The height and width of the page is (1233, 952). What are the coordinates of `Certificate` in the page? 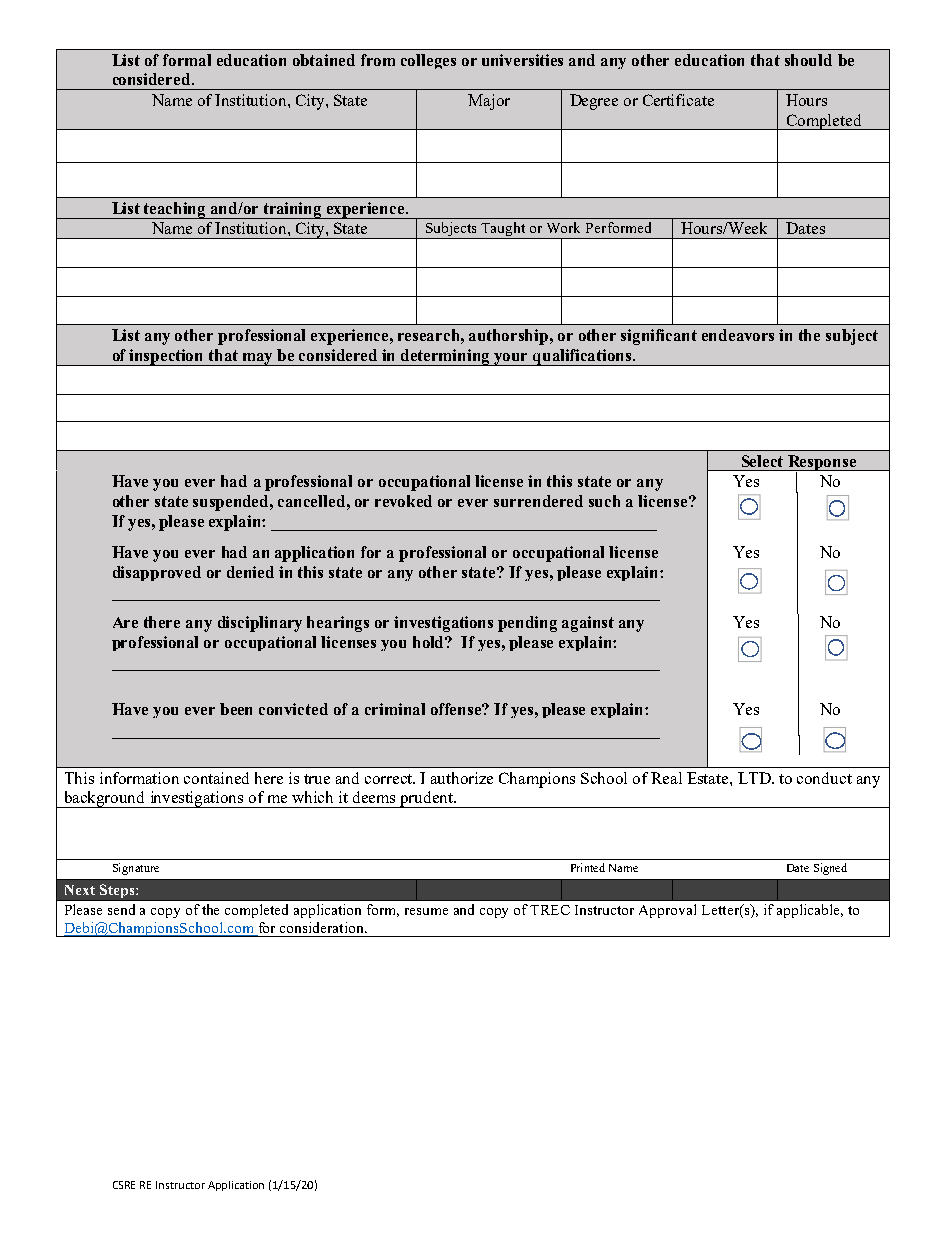 It's located at (678, 100).
